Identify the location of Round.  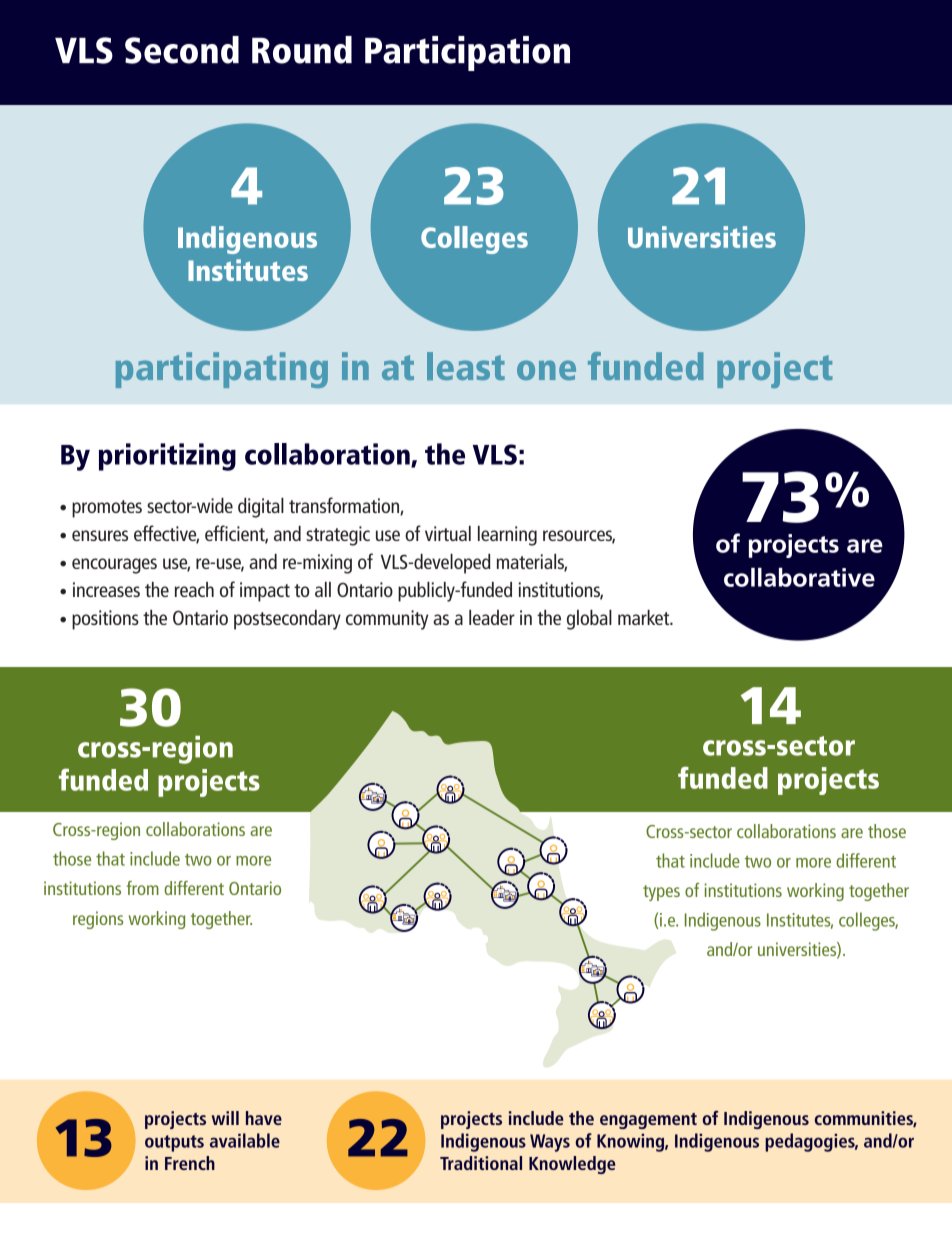
(302, 50).
